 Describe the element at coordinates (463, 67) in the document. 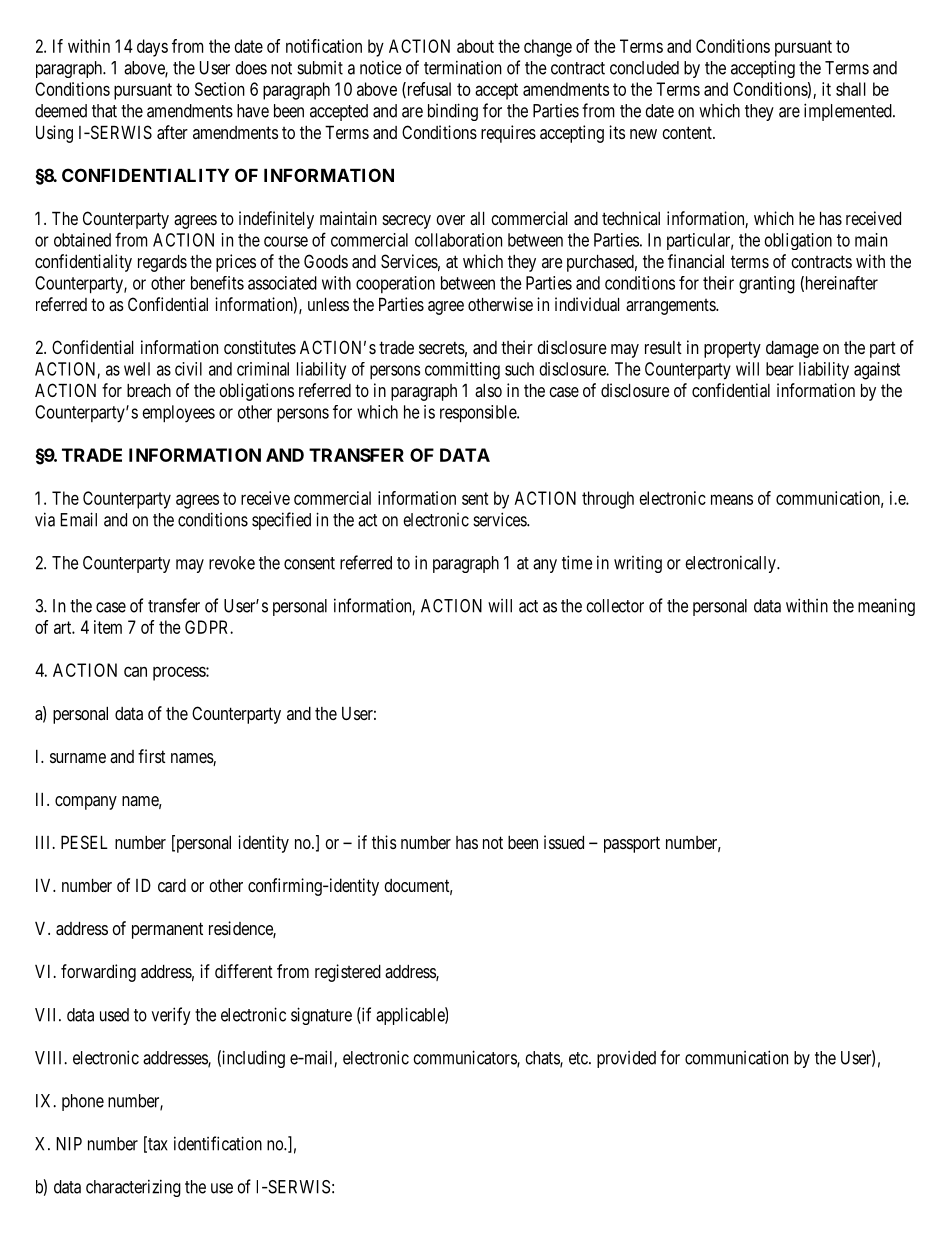

I see `termination` at that location.
